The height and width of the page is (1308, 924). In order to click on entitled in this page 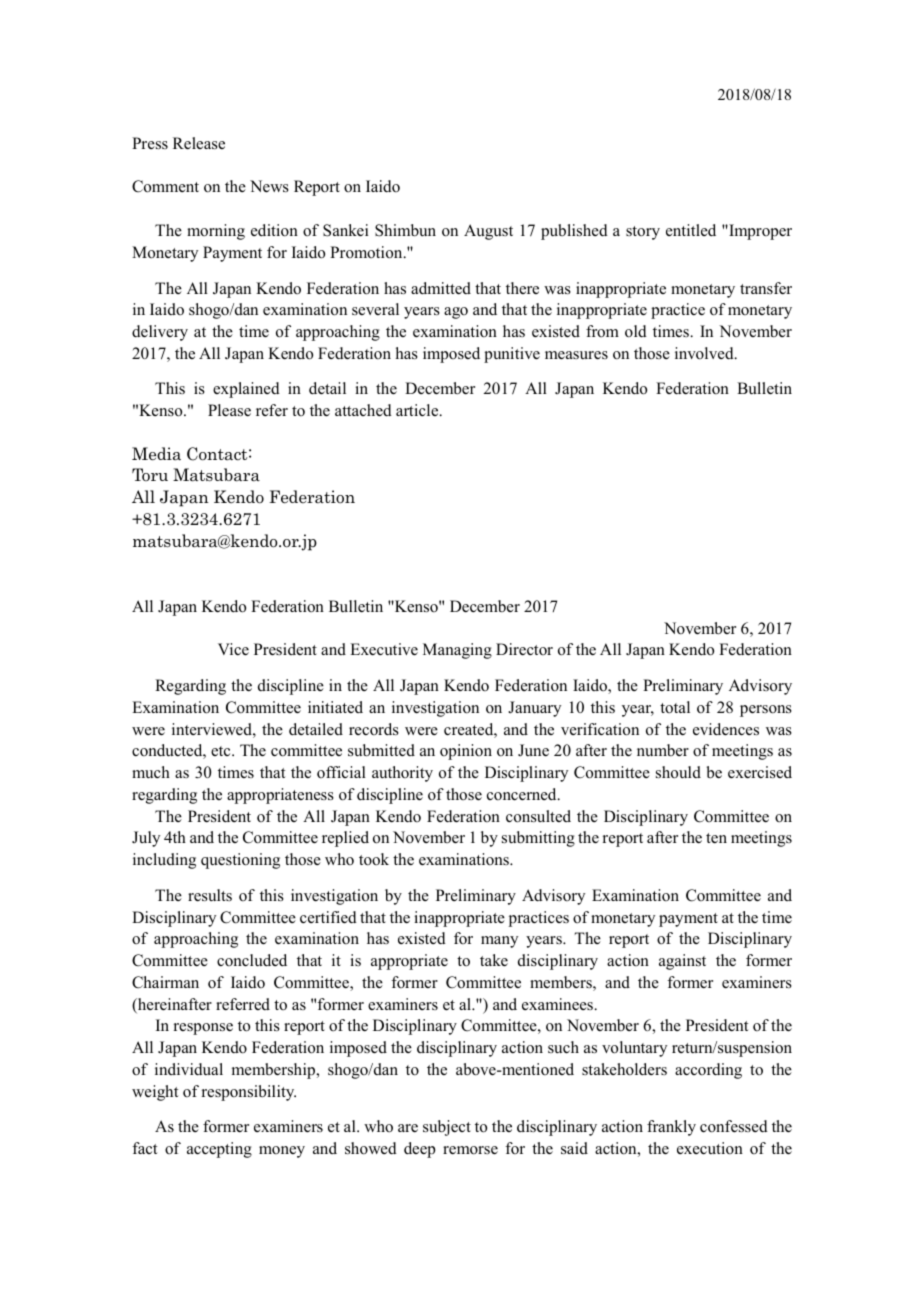, I will do `click(691, 230)`.
